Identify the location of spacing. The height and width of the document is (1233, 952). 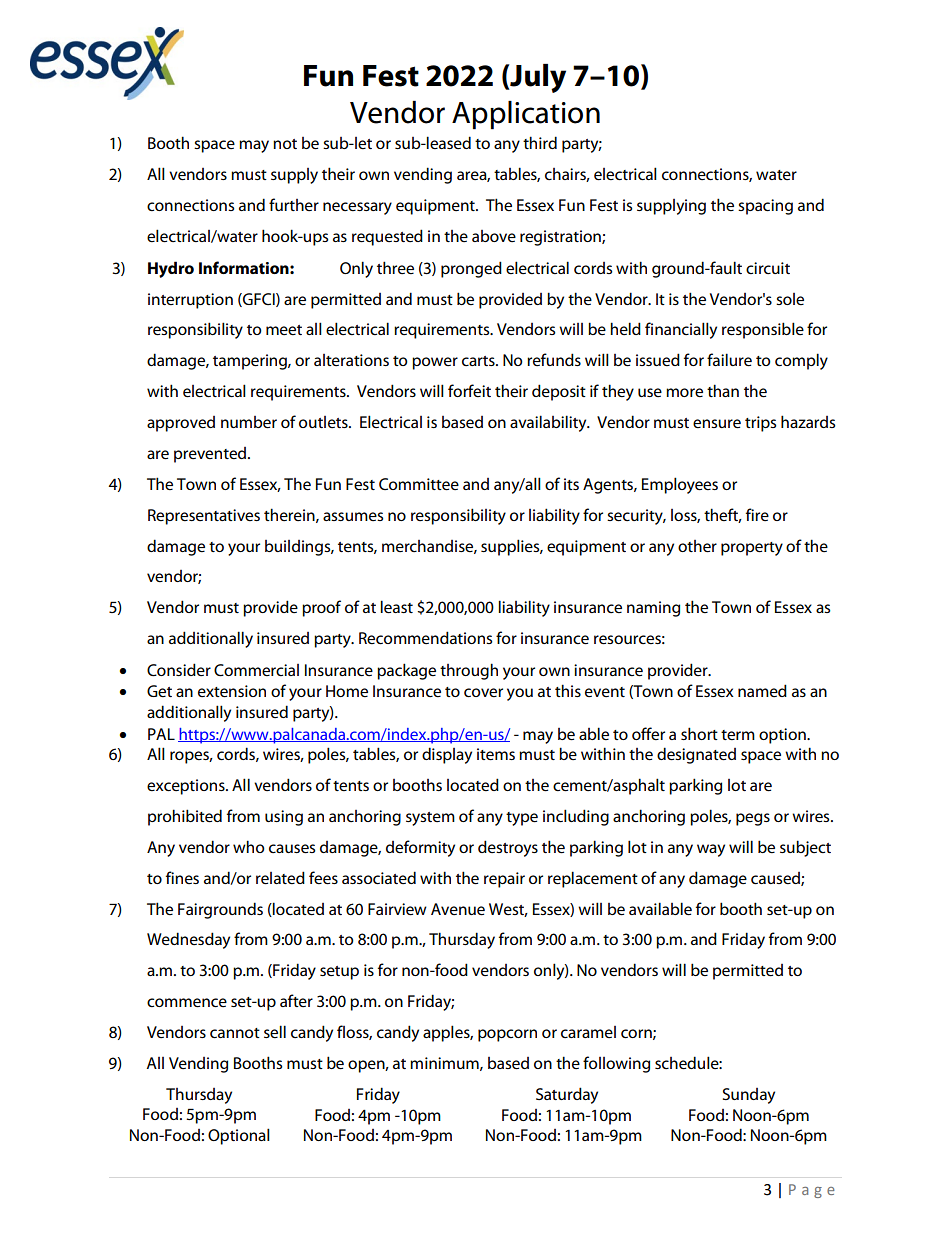
(765, 207).
